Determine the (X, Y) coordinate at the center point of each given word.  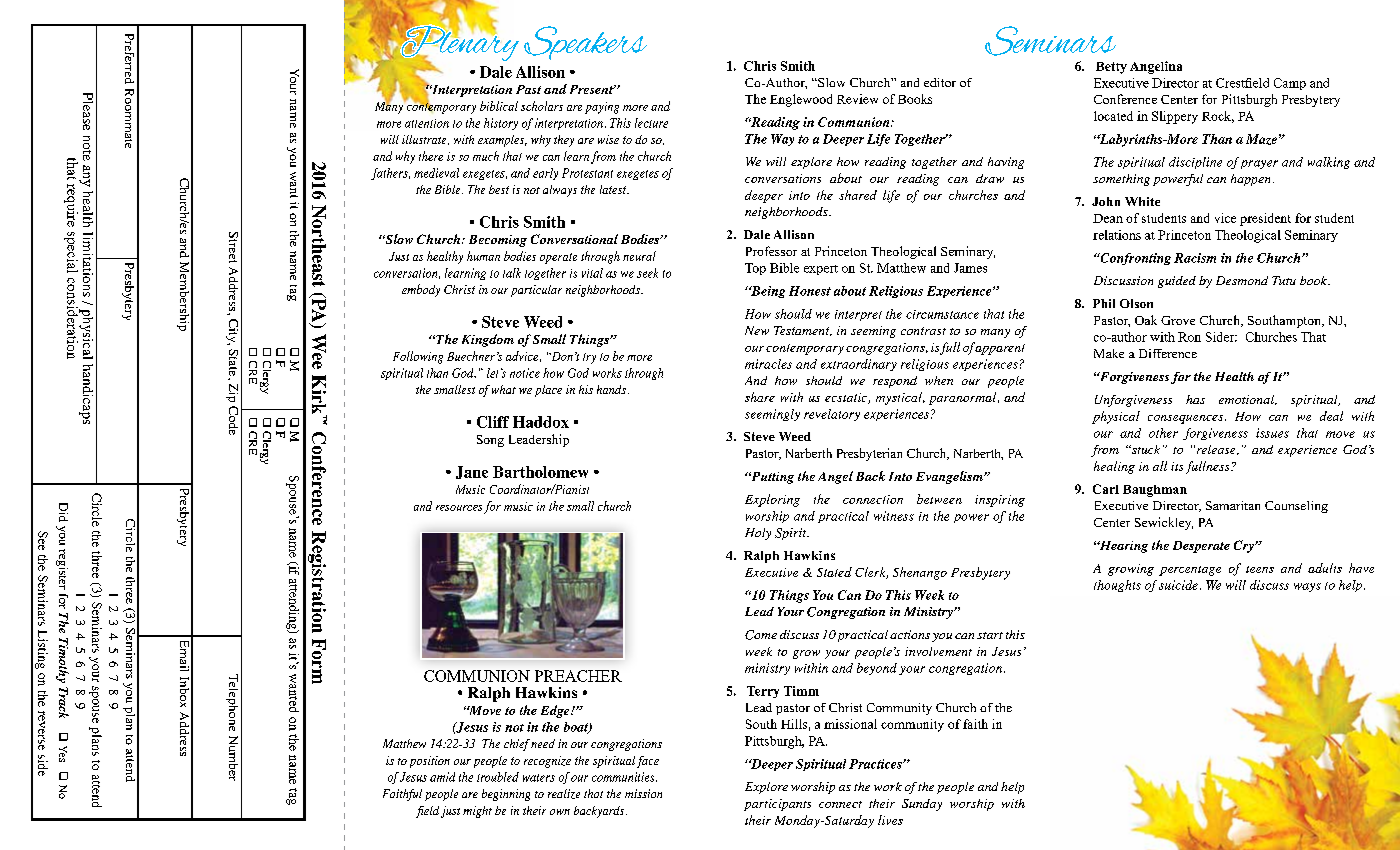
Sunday (922, 805)
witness (894, 516)
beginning (506, 795)
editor (940, 82)
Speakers (585, 43)
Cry (1245, 546)
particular (536, 291)
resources (459, 508)
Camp (1290, 84)
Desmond (1242, 280)
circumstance (942, 314)
